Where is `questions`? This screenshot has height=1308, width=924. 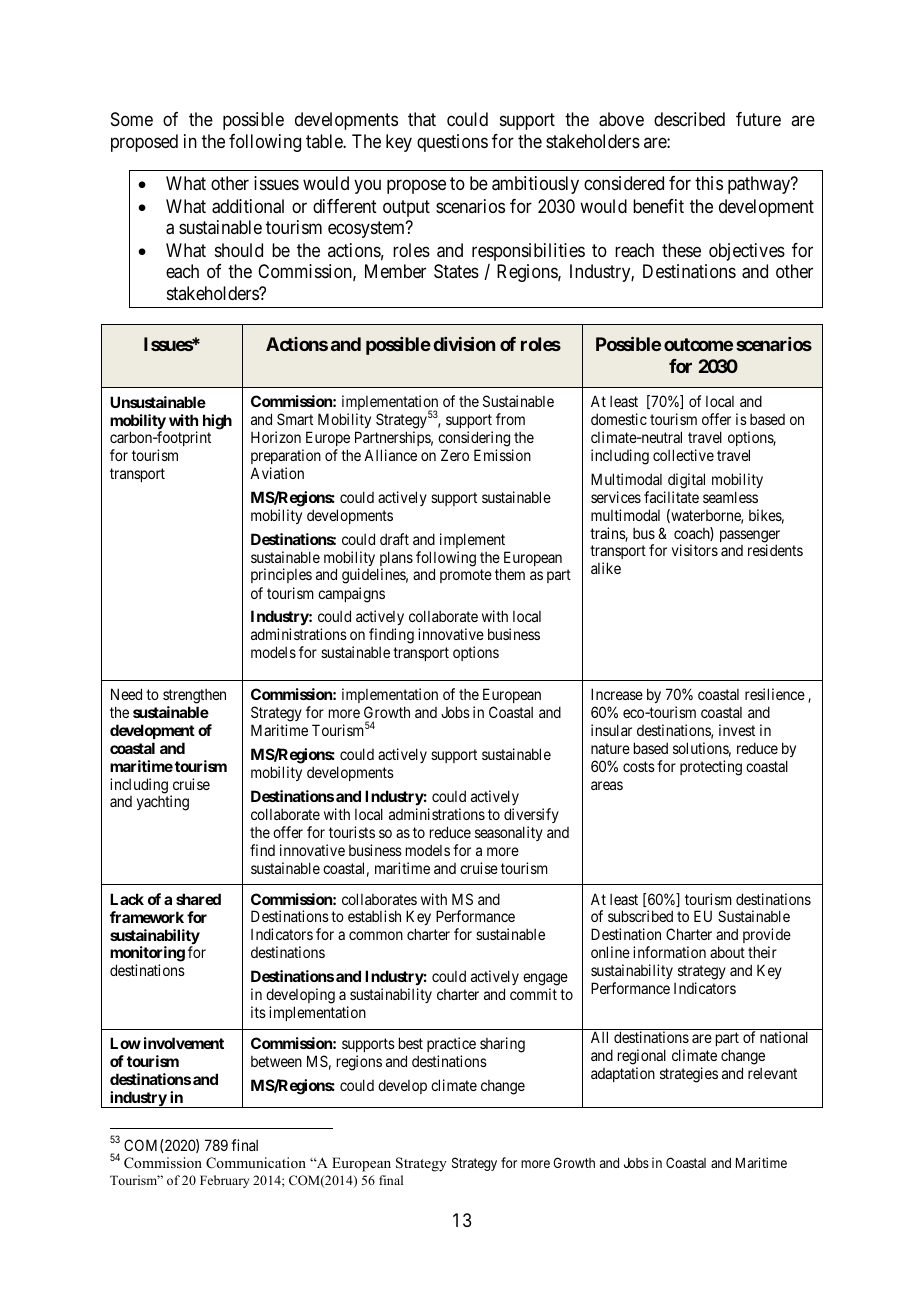
questions is located at coordinates (452, 143).
